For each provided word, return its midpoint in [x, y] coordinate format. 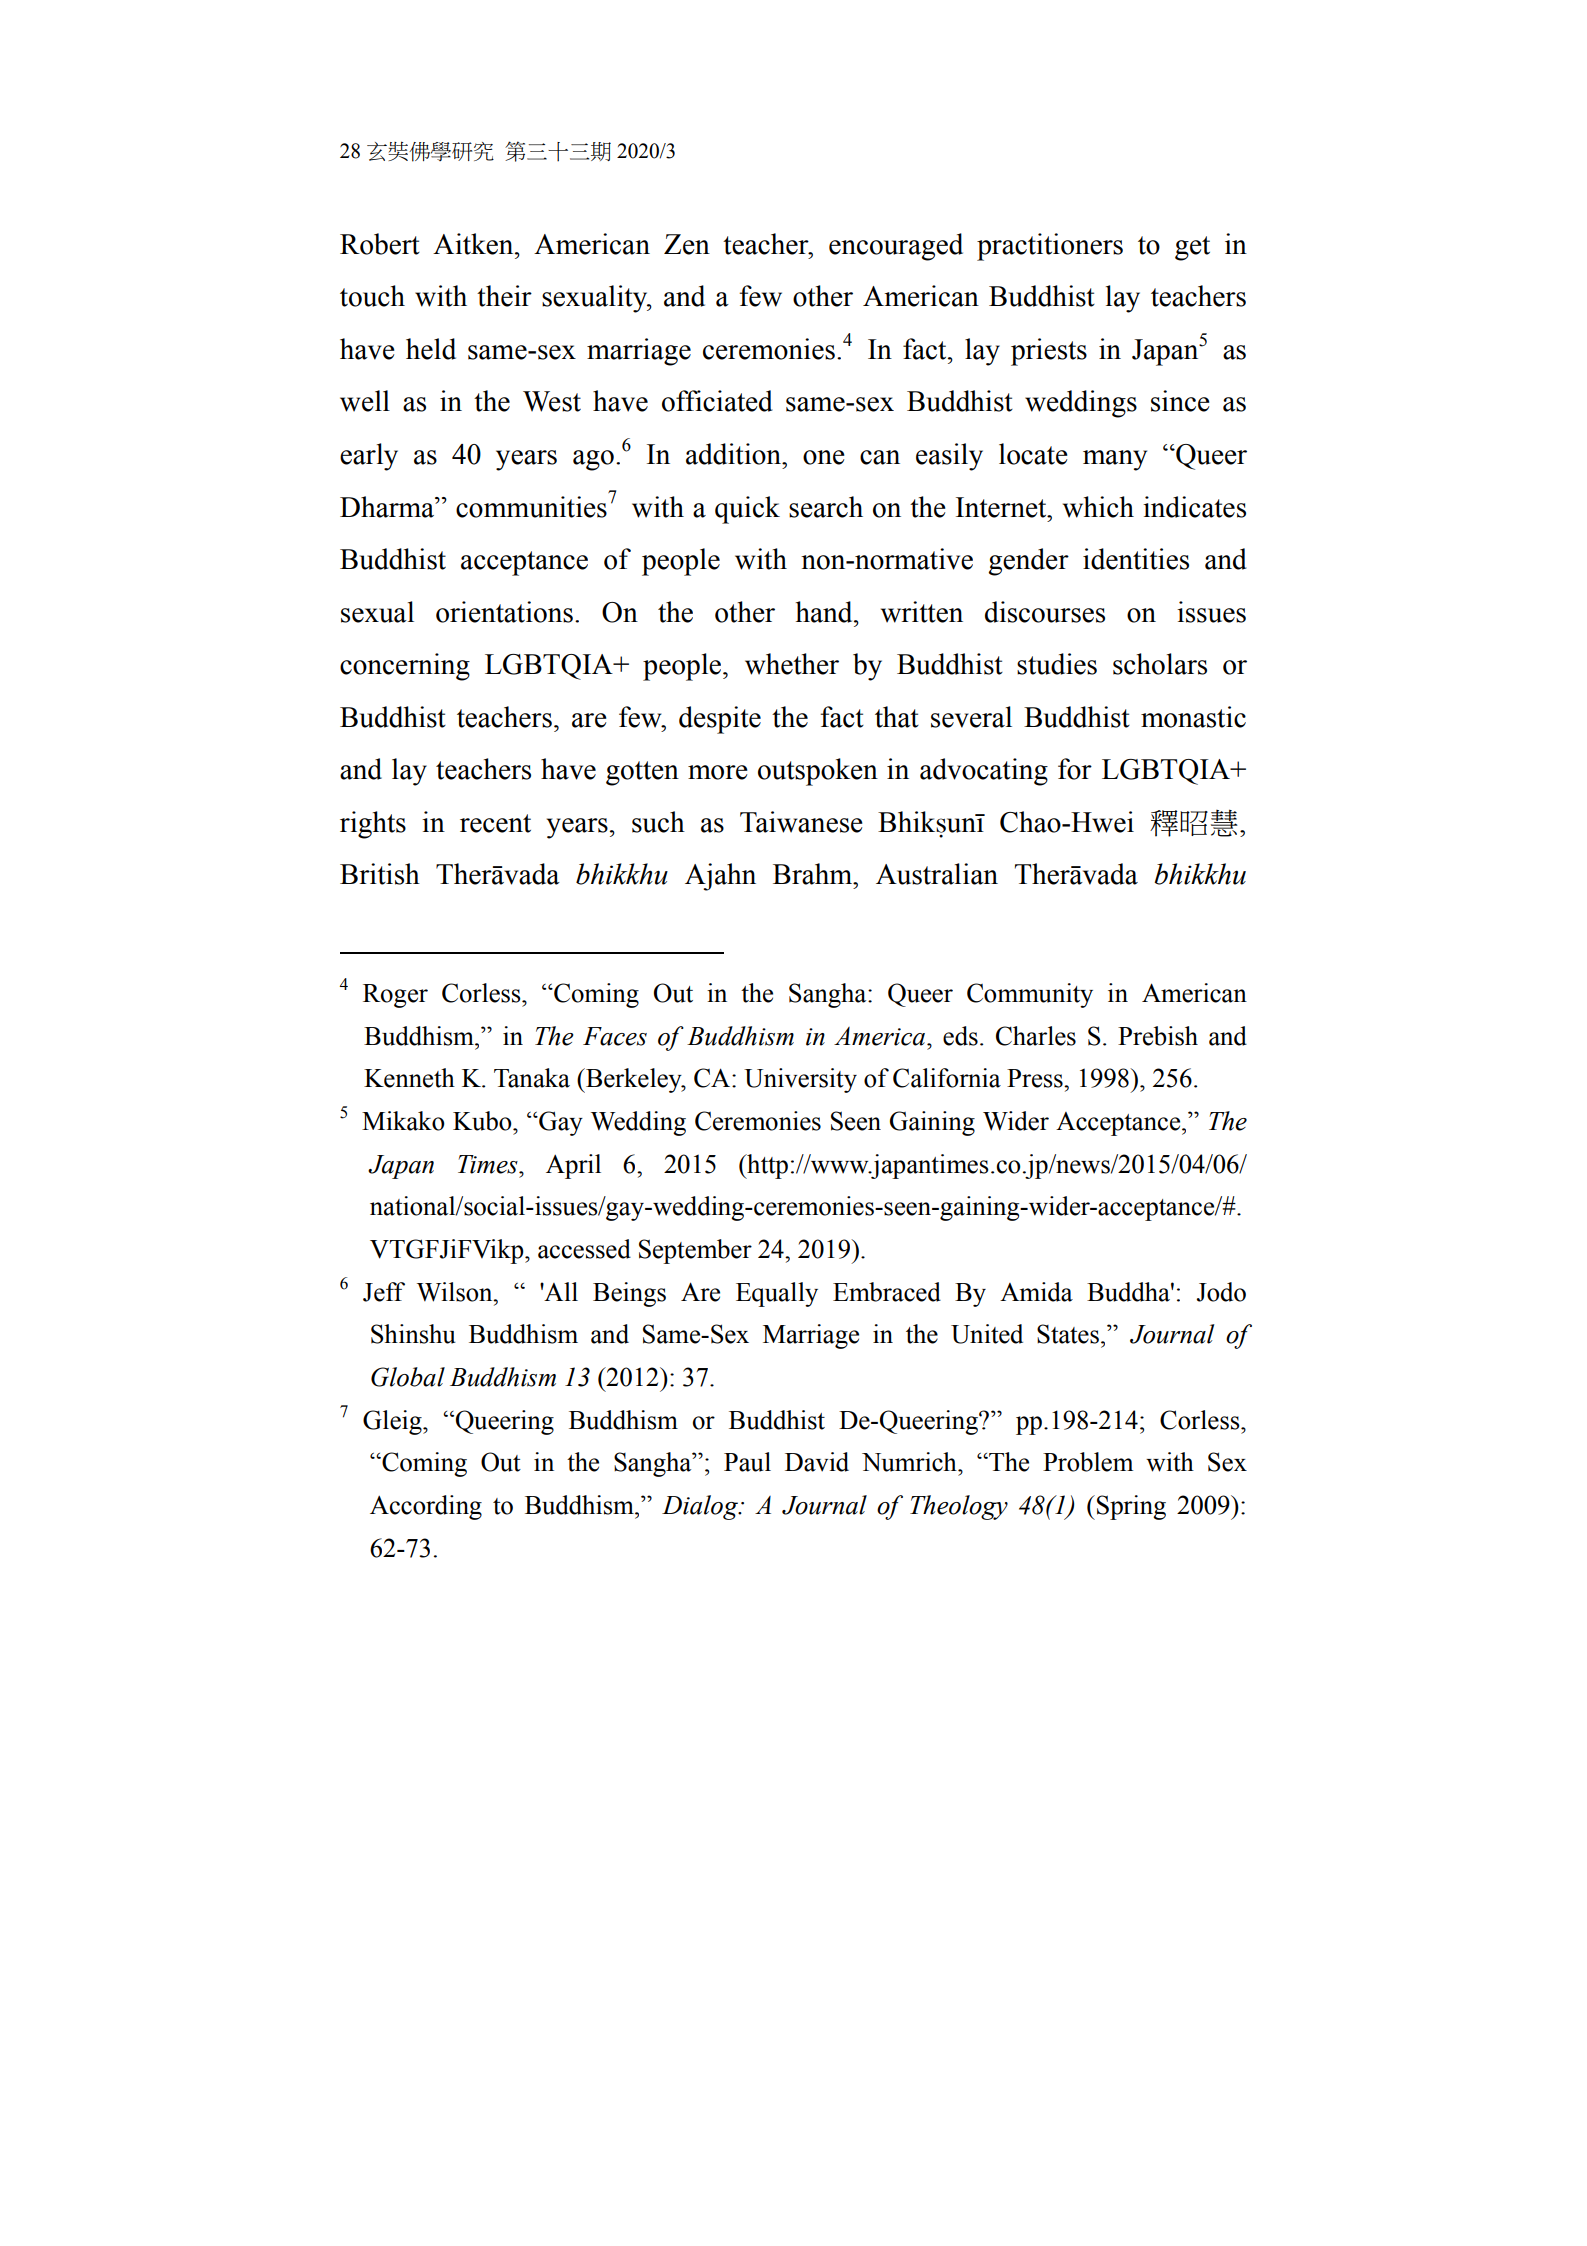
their [504, 296]
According [426, 1507]
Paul [747, 1462]
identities [1136, 559]
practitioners [1050, 247]
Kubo [483, 1121]
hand [825, 612]
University [800, 1080]
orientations [504, 612]
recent [495, 823]
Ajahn [720, 877]
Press [1036, 1078]
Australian [937, 874]
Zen [687, 244]
